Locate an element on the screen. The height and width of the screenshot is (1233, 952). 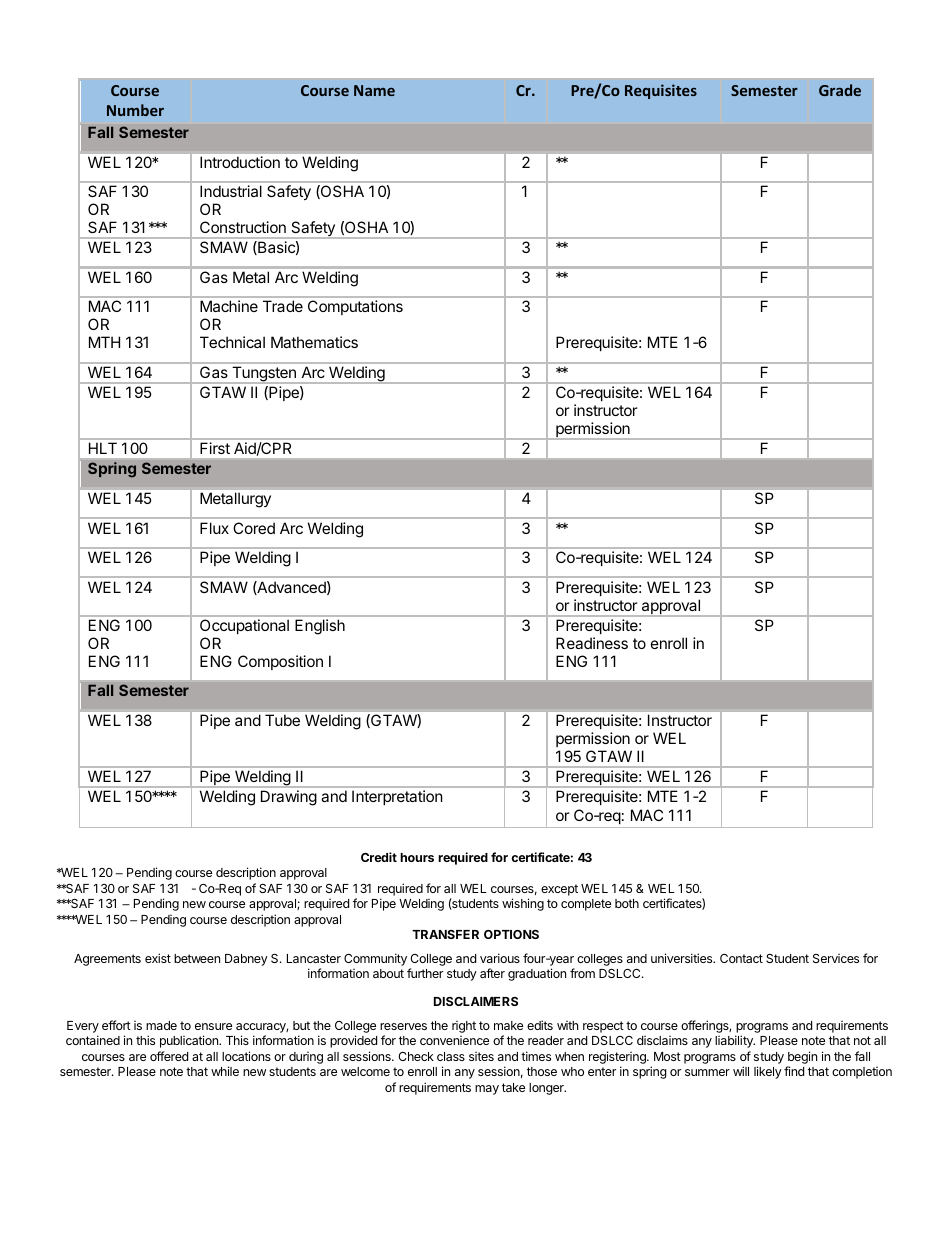
Tube is located at coordinates (282, 720).
